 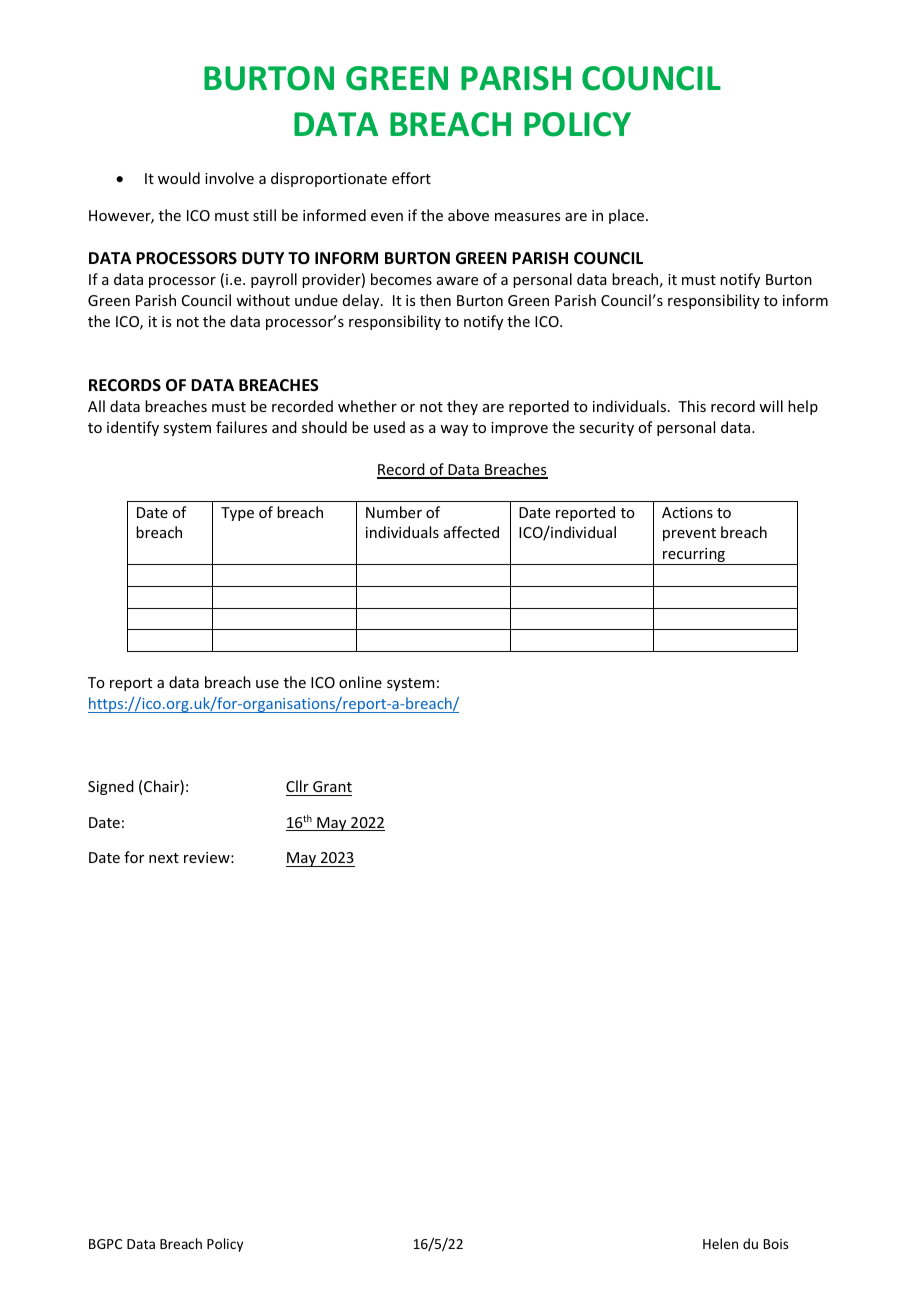 What do you see at coordinates (360, 682) in the document?
I see `online` at bounding box center [360, 682].
